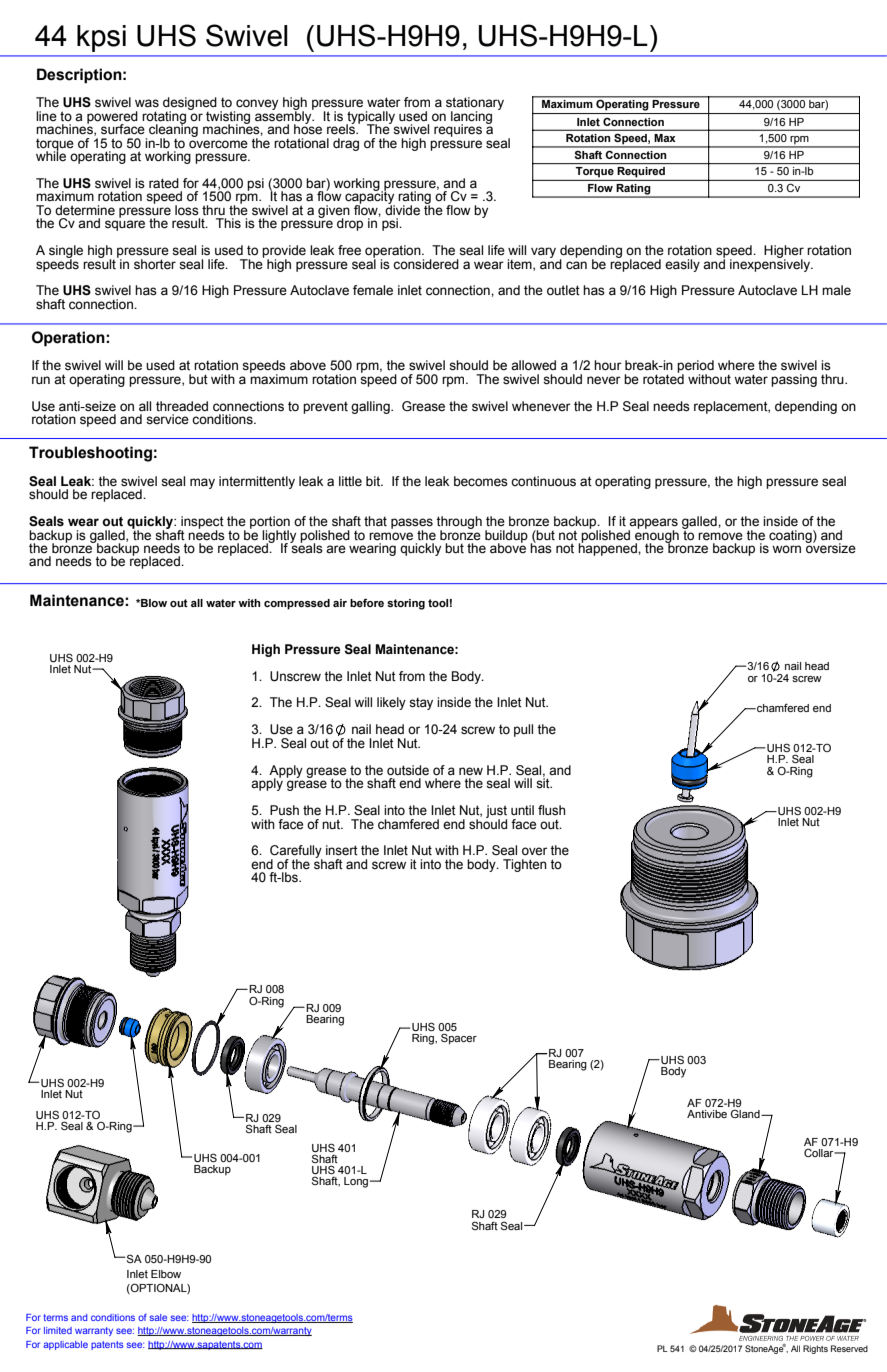  What do you see at coordinates (421, 704) in the screenshot?
I see `stay` at bounding box center [421, 704].
